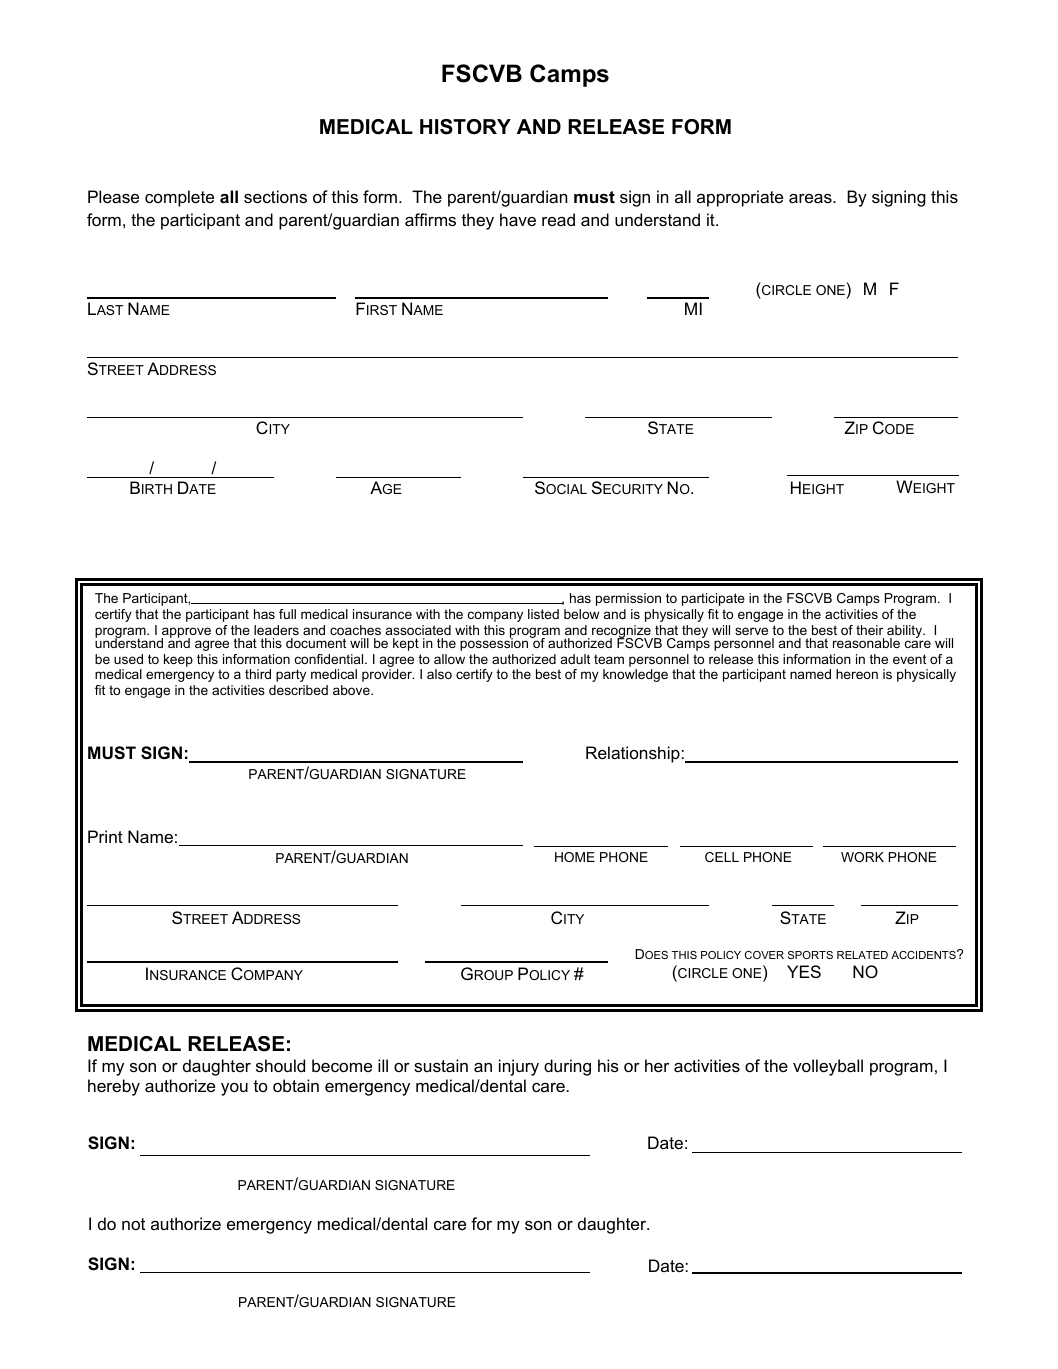  I want to click on not, so click(133, 1224).
